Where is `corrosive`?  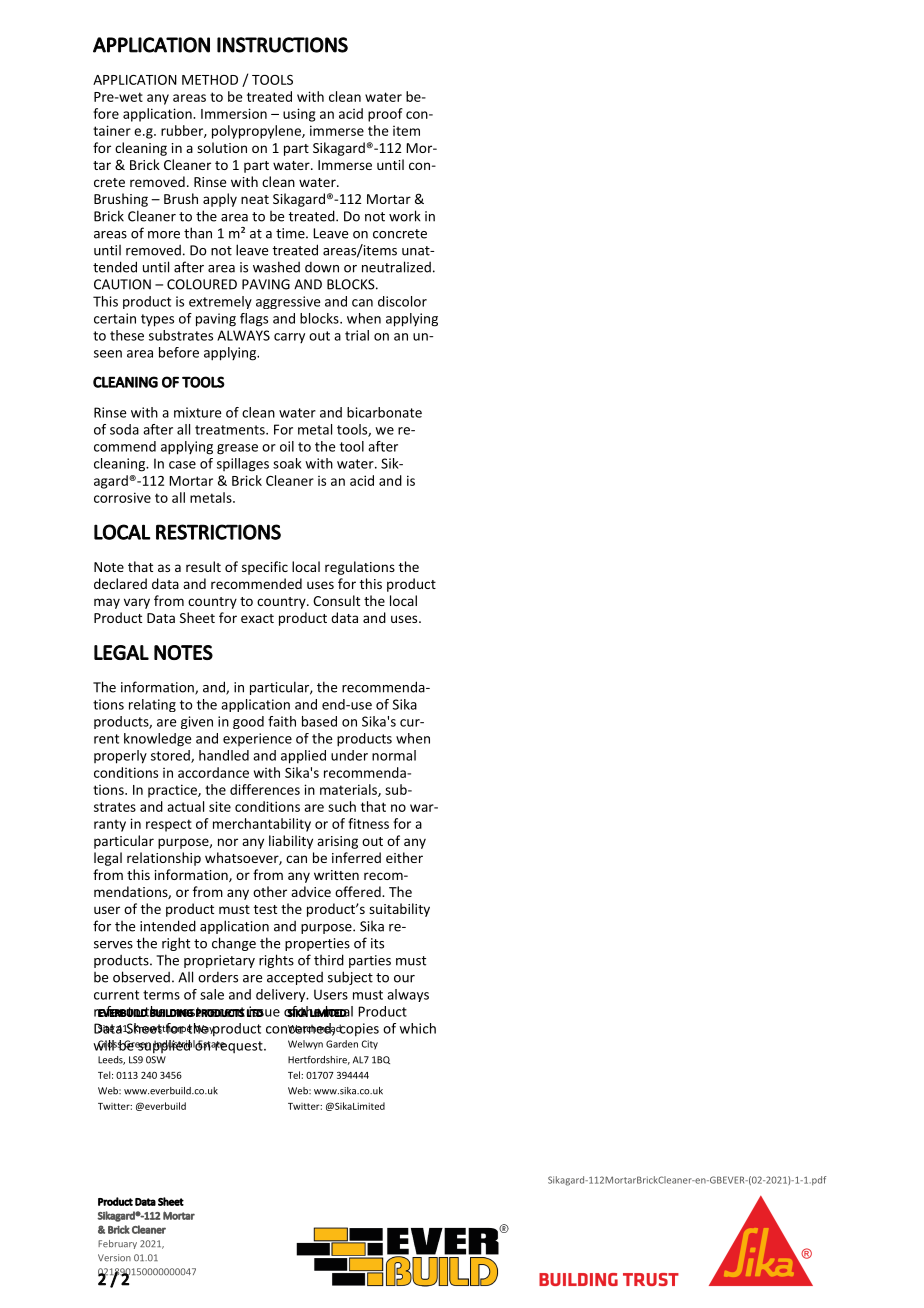 corrosive is located at coordinates (122, 497).
